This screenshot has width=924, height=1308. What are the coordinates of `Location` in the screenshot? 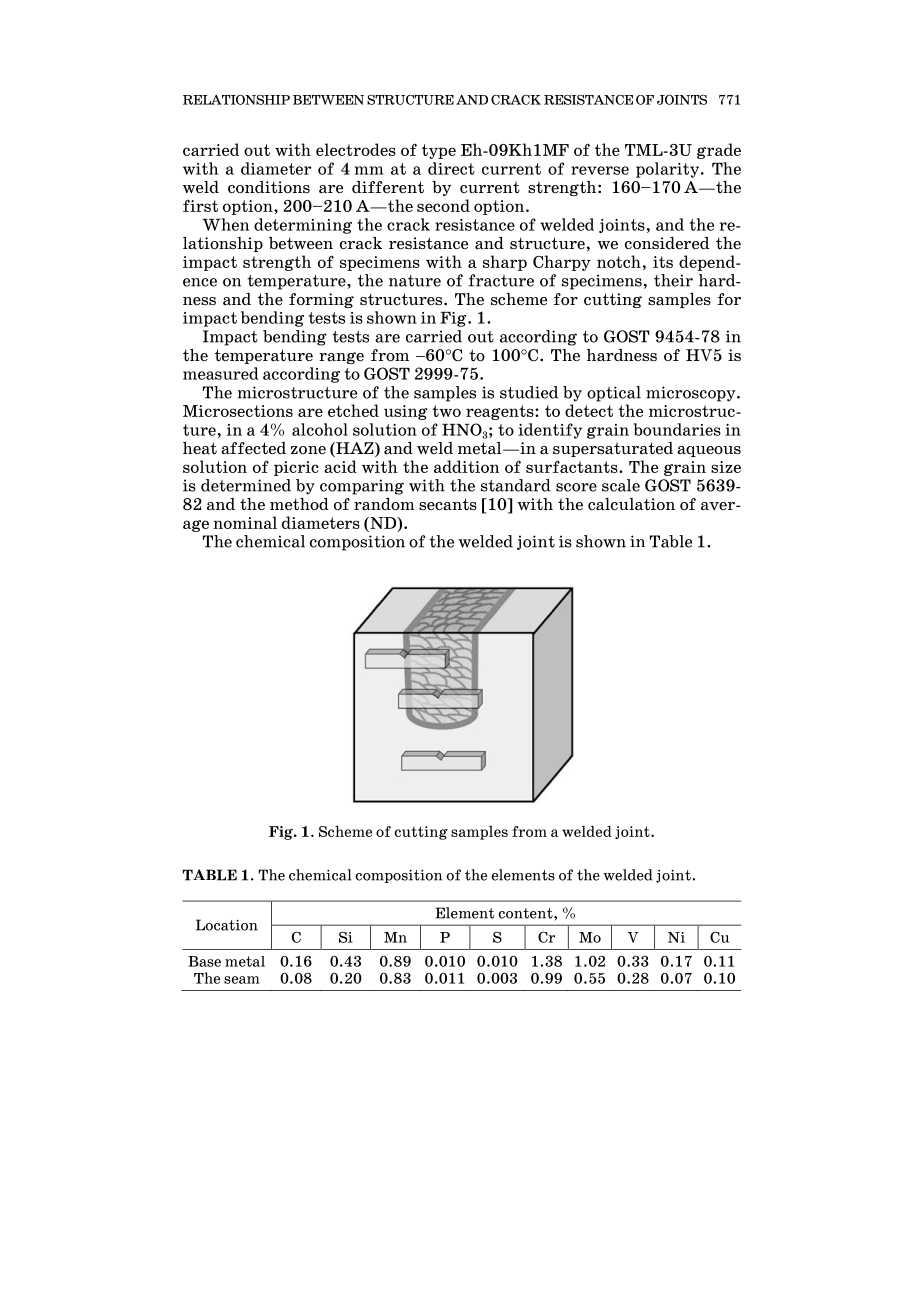 It's located at (227, 925).
